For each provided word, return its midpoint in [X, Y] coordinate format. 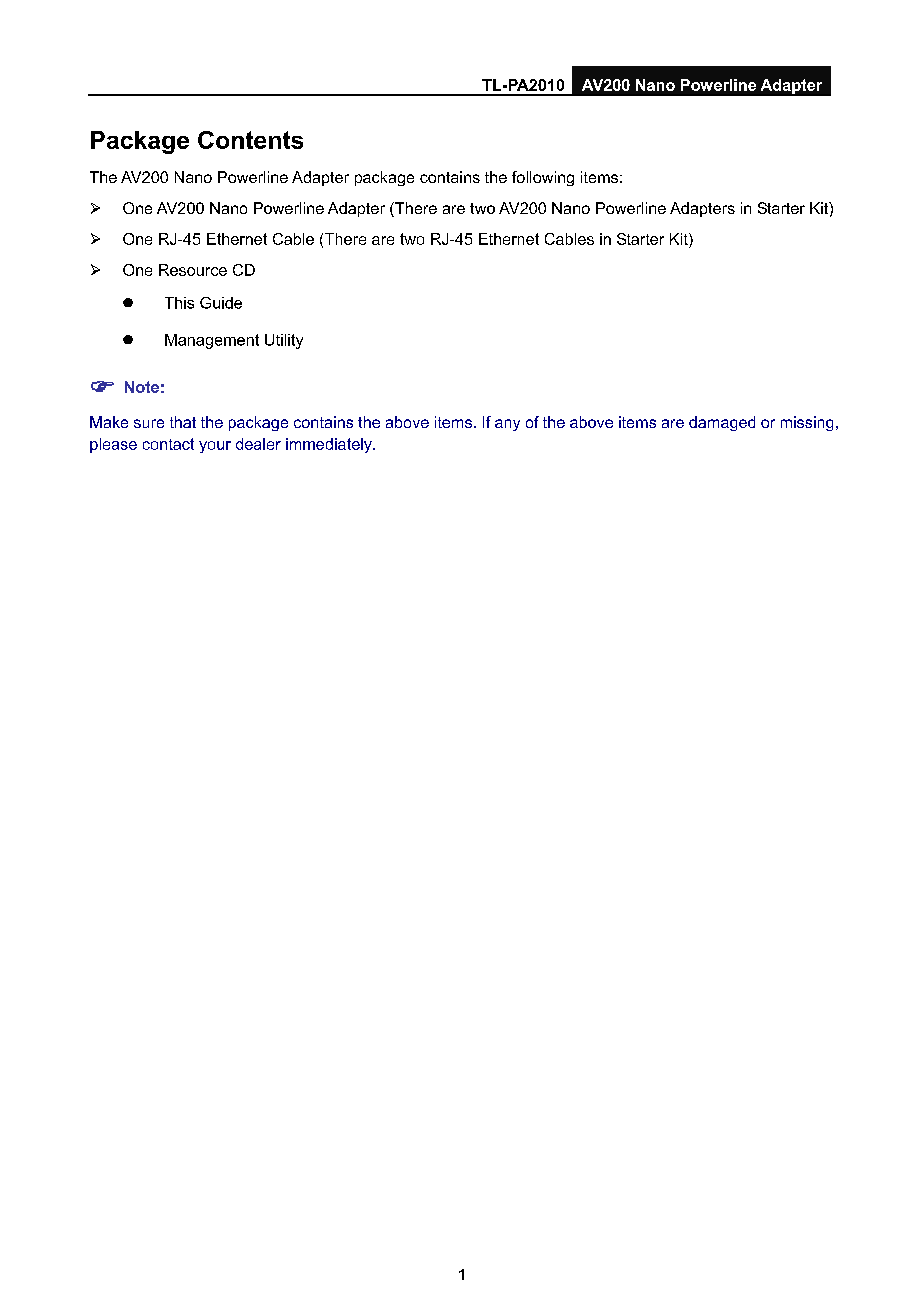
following [543, 178]
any [507, 425]
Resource [193, 270]
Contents [250, 140]
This [179, 303]
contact [168, 444]
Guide [221, 303]
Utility [284, 341]
